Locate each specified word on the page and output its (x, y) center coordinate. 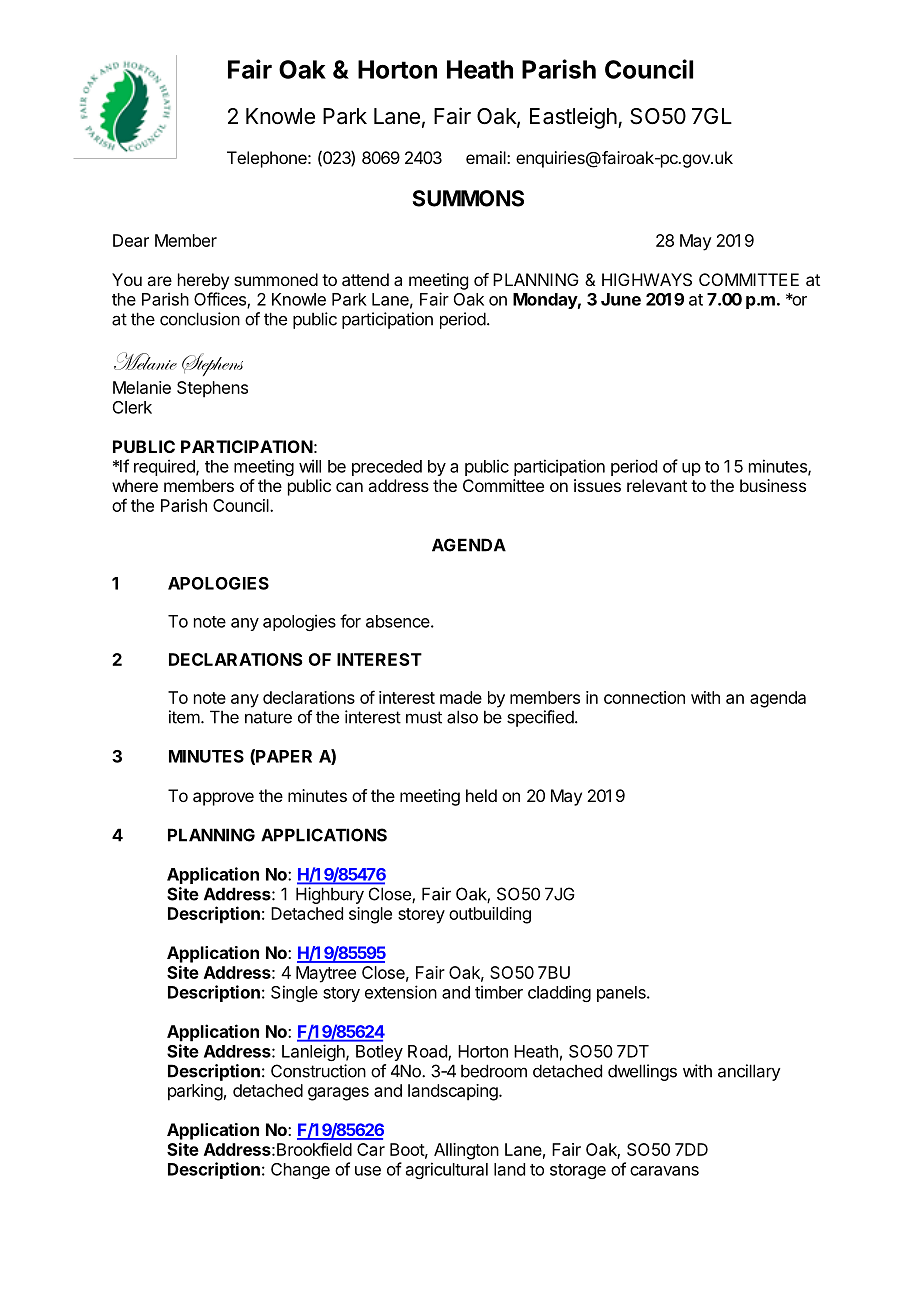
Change (300, 1171)
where (135, 485)
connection (644, 697)
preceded (387, 468)
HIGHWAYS (647, 279)
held (481, 795)
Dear (131, 240)
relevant (657, 485)
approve (223, 799)
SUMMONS (468, 198)
